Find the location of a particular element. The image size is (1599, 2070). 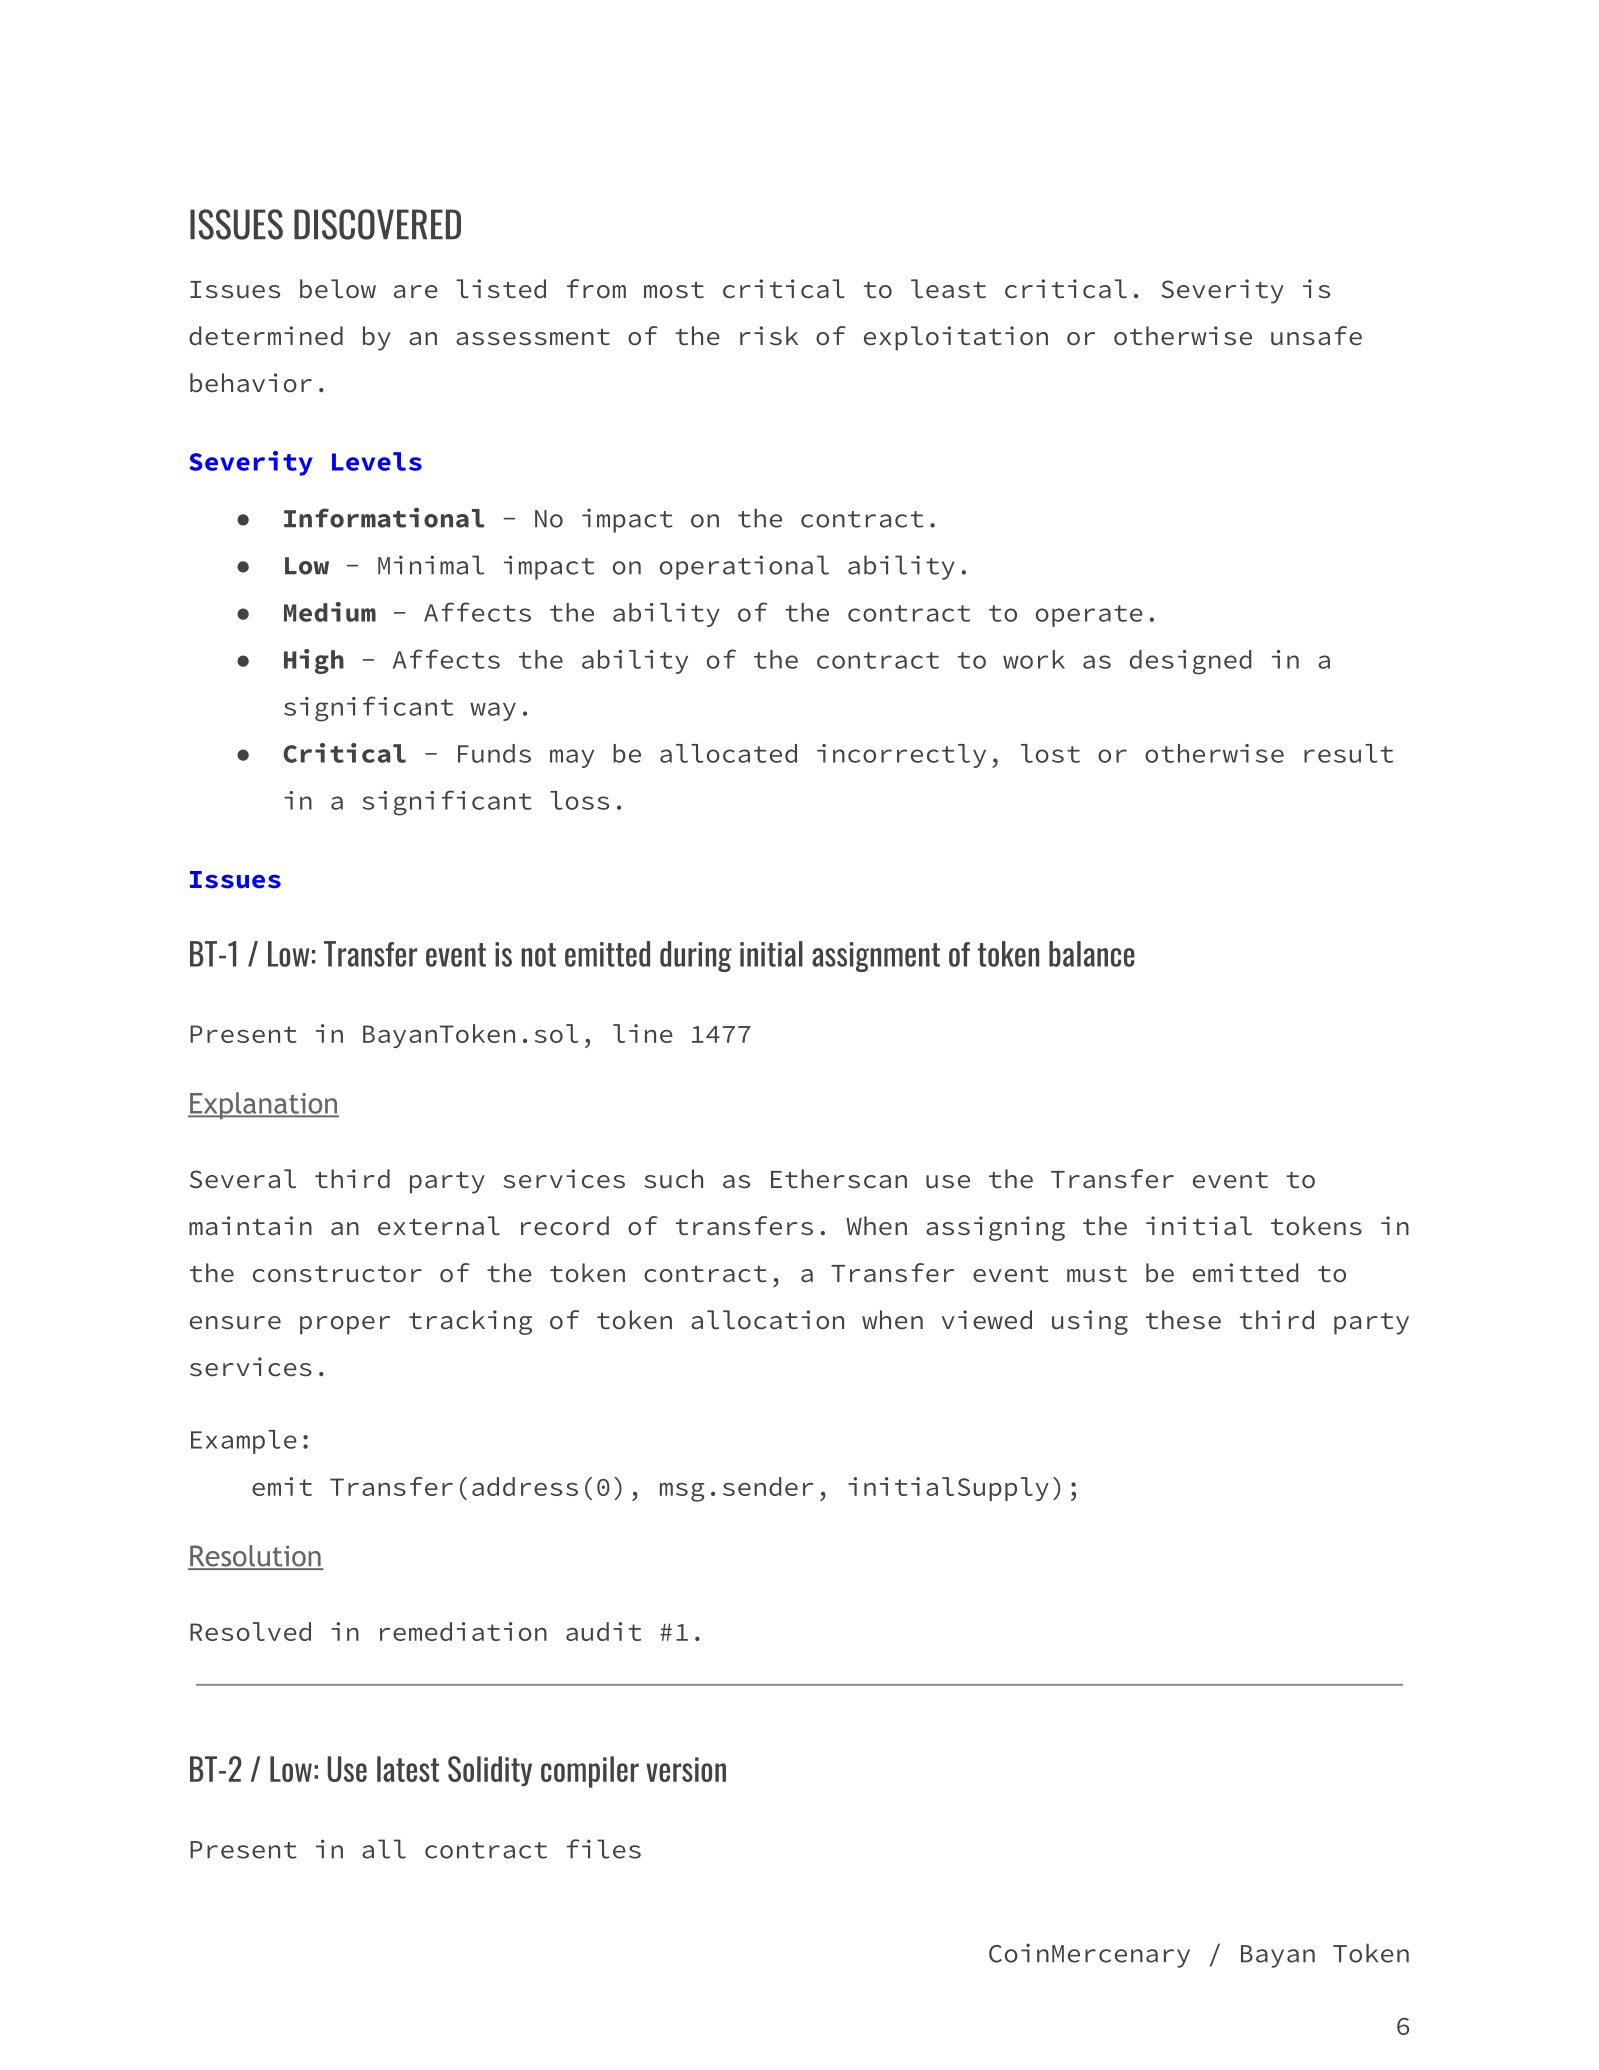

unsafe is located at coordinates (1316, 336).
